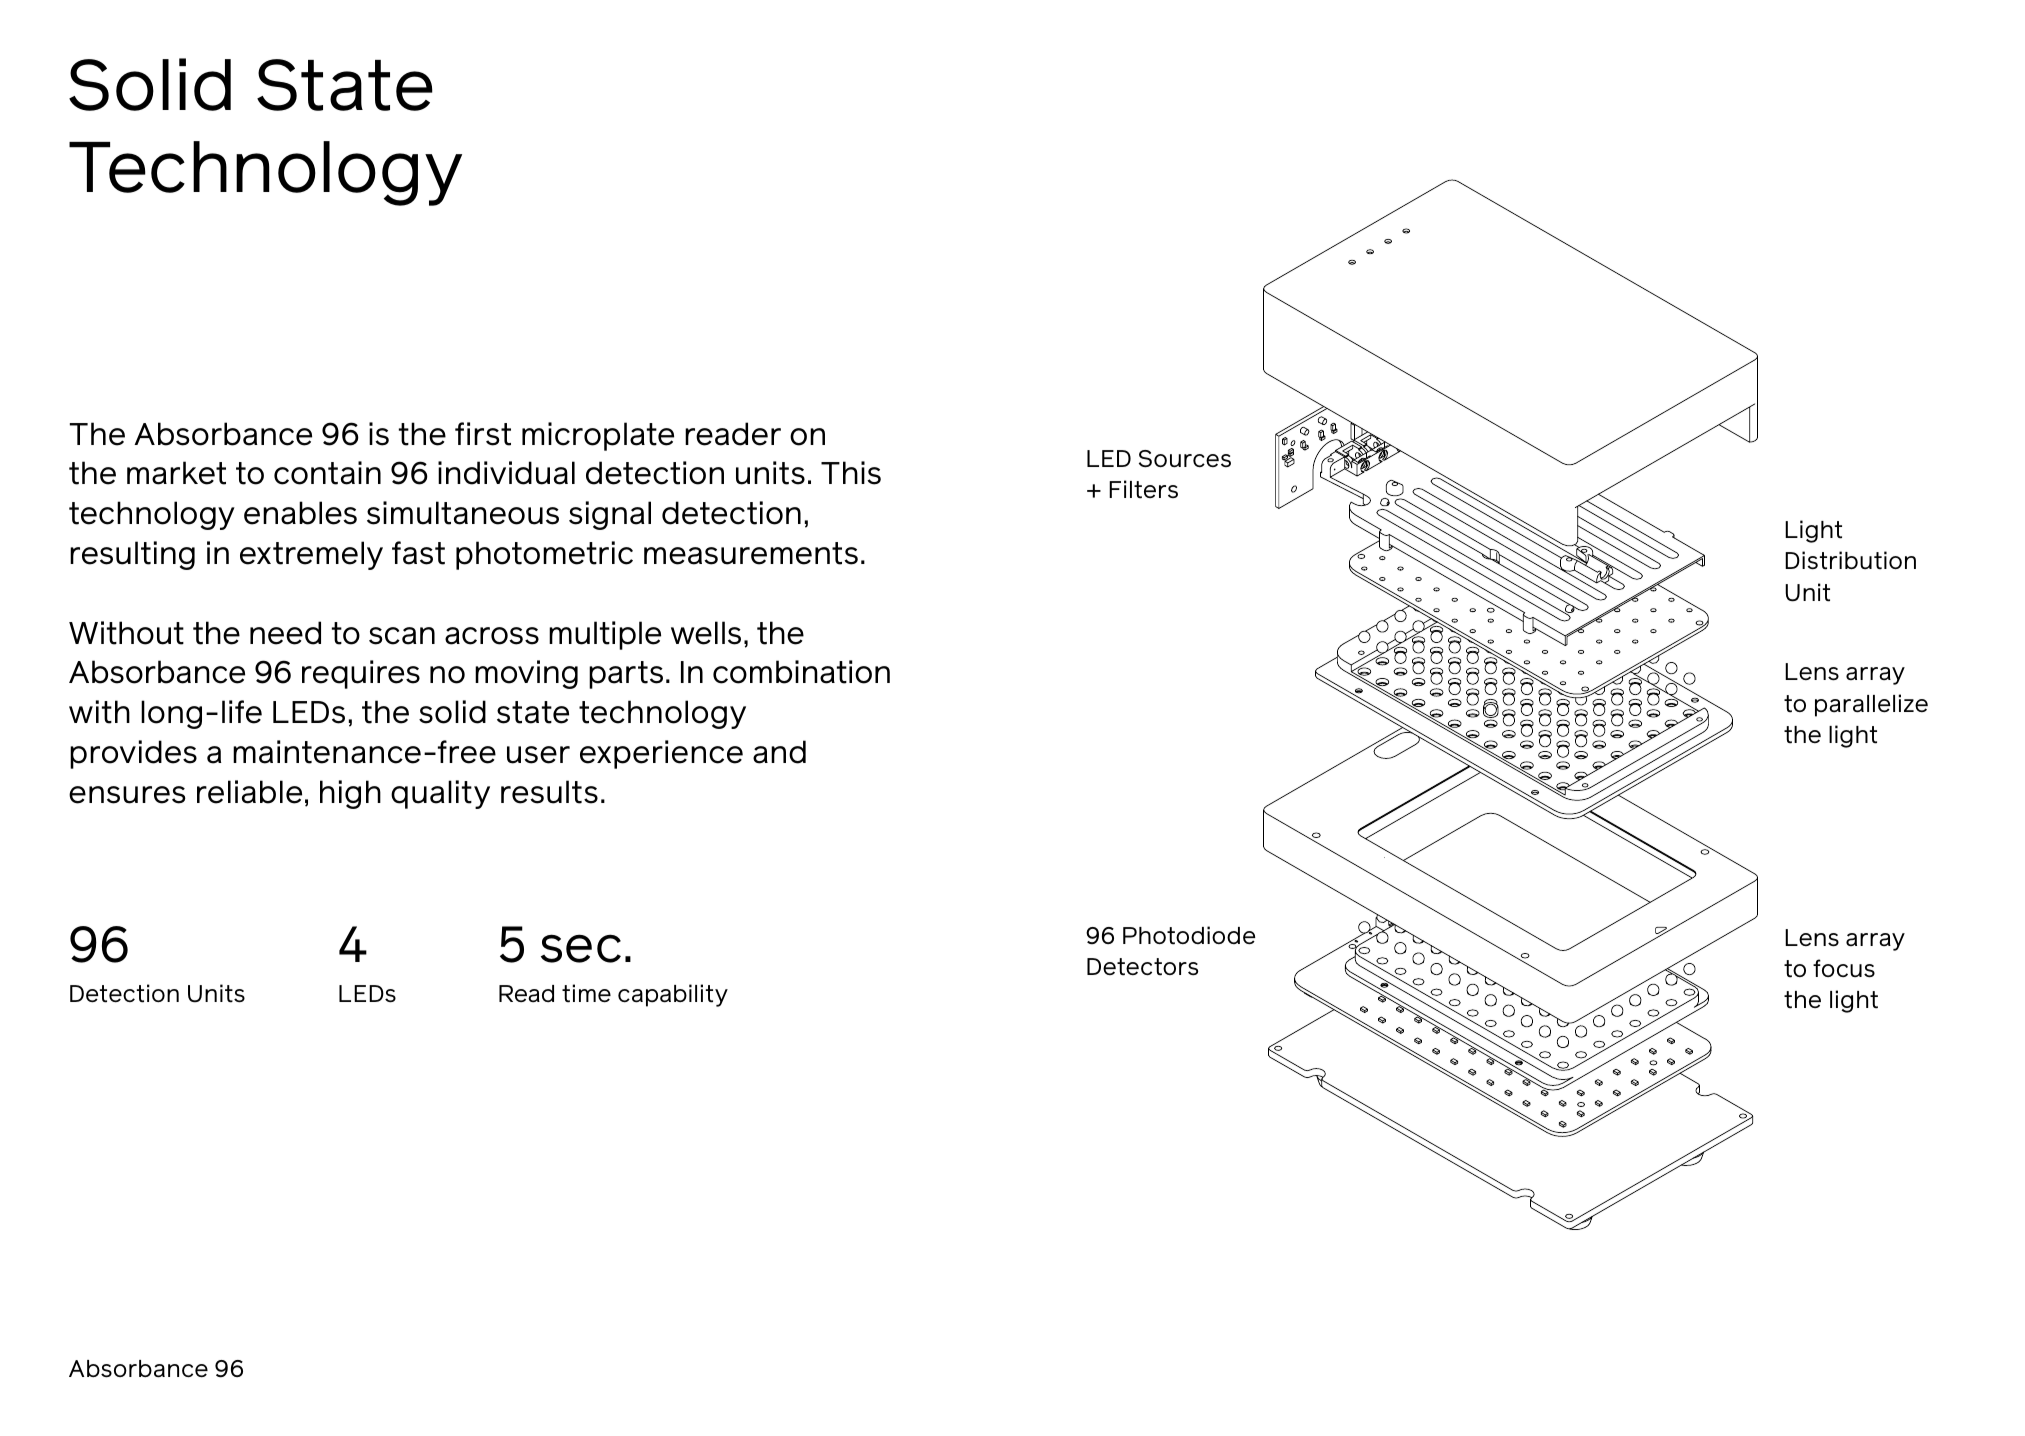 The width and height of the screenshot is (2025, 1436). What do you see at coordinates (1871, 705) in the screenshot?
I see `parallelize` at bounding box center [1871, 705].
